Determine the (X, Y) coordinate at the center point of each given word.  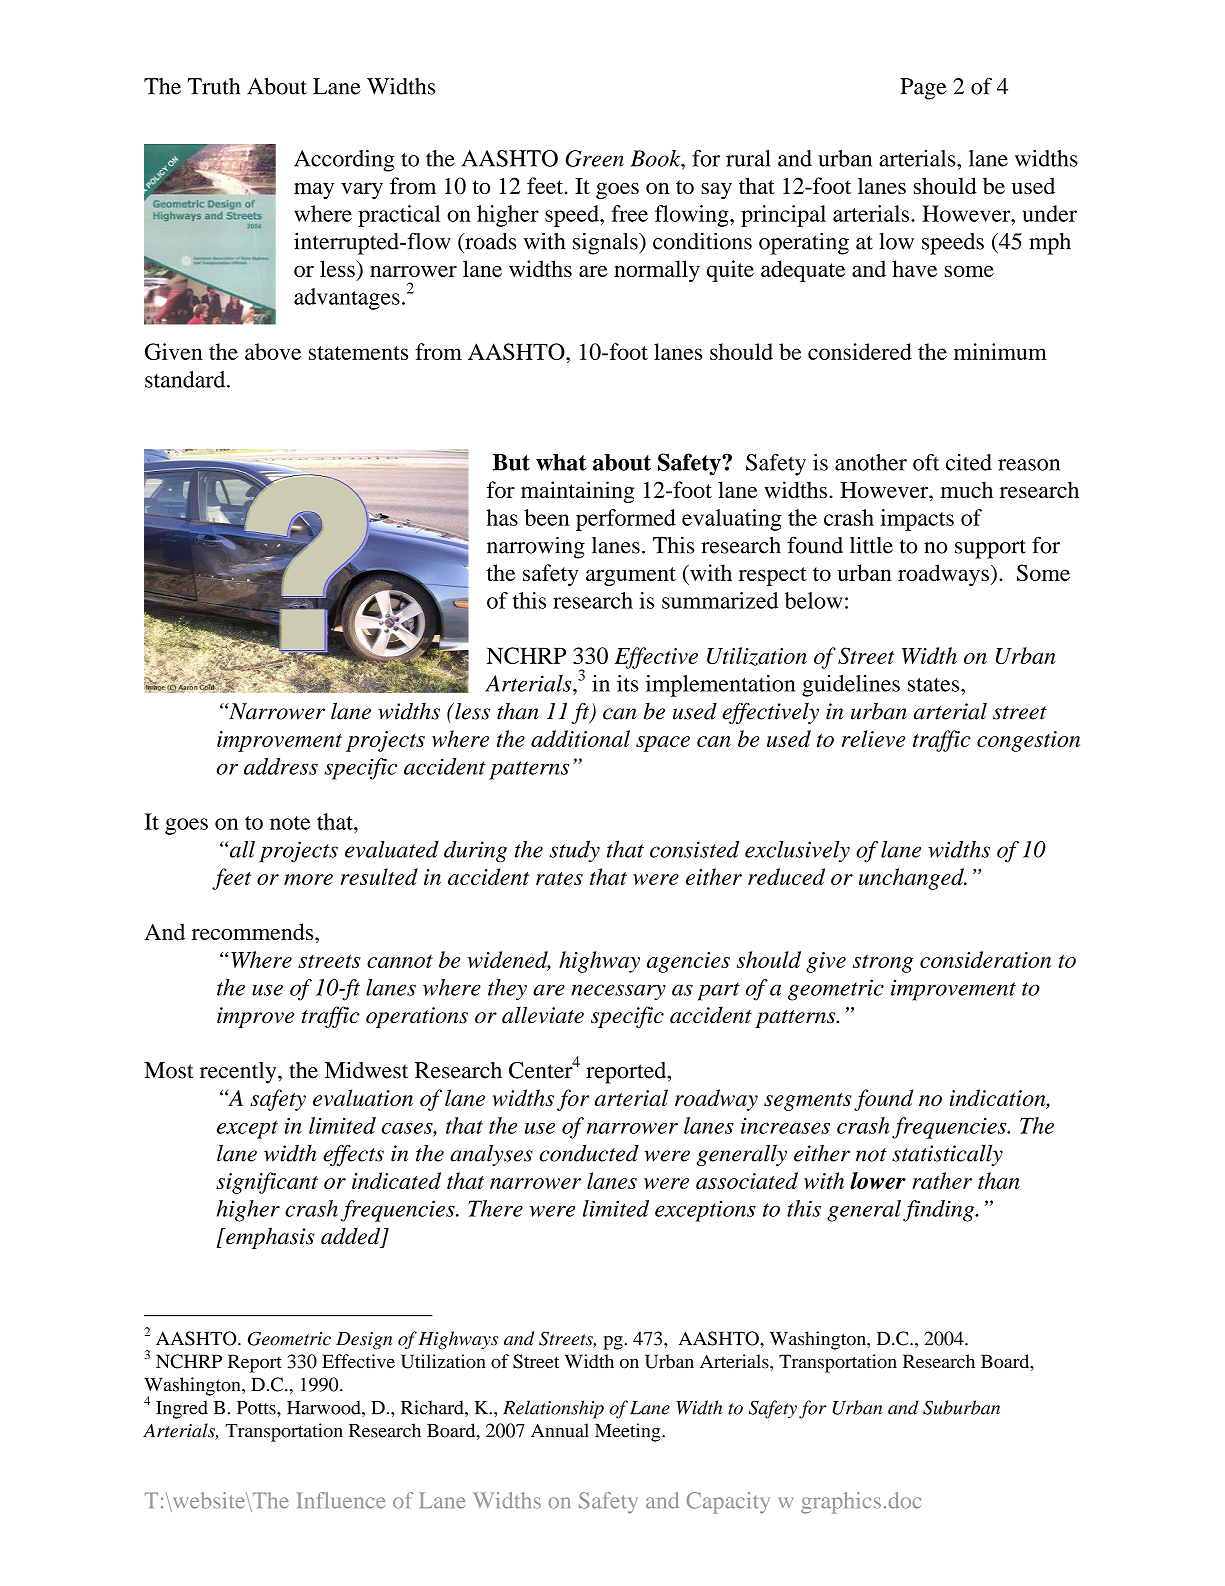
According (344, 161)
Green (594, 158)
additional (580, 738)
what (561, 462)
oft (926, 462)
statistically (947, 1155)
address (281, 766)
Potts (257, 1408)
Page (923, 89)
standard (186, 379)
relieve (874, 738)
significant (267, 1183)
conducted (589, 1153)
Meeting (629, 1432)
